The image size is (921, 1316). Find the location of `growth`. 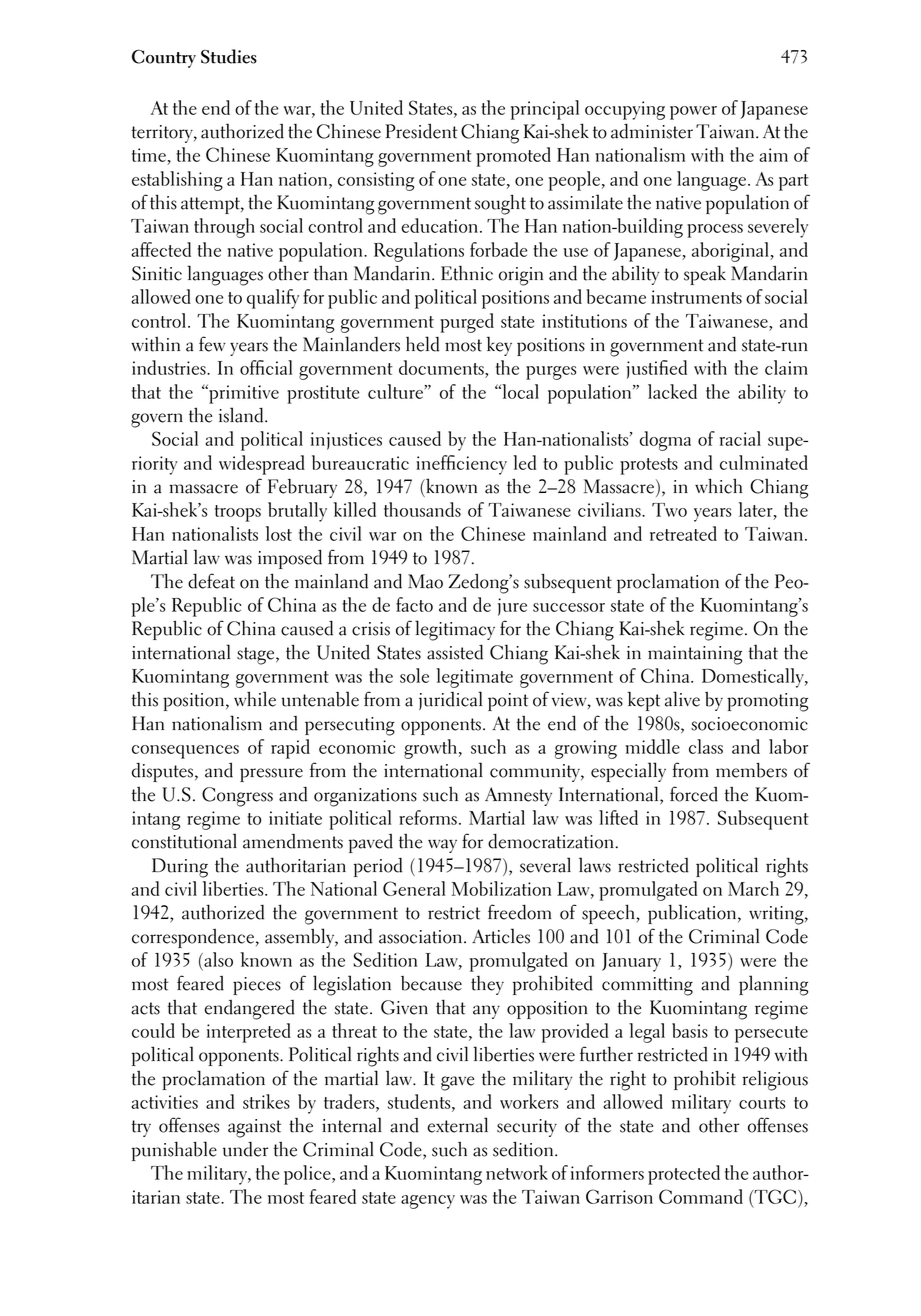

growth is located at coordinates (430, 749).
